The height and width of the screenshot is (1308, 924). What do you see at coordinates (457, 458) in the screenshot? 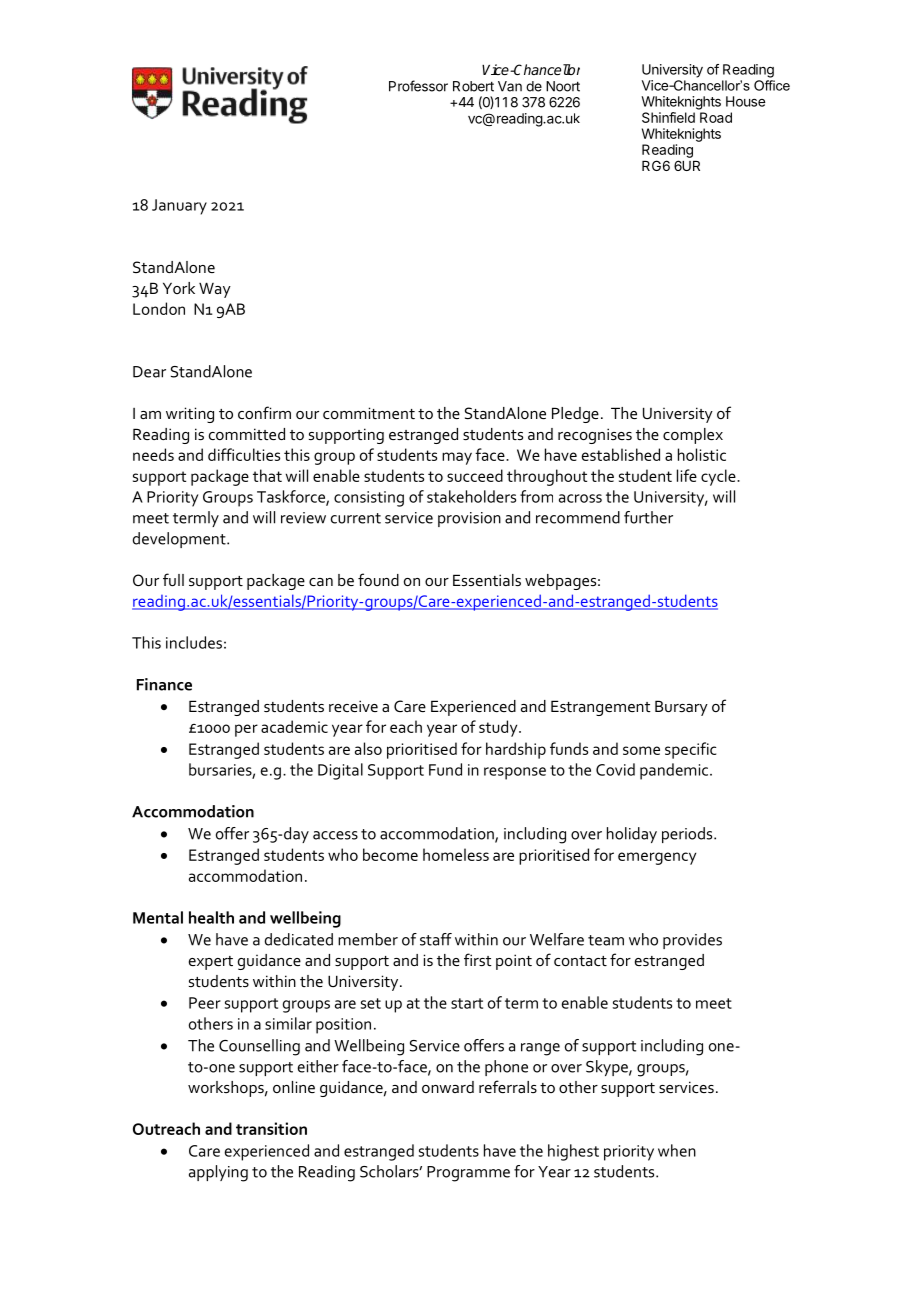
I see `may` at bounding box center [457, 458].
